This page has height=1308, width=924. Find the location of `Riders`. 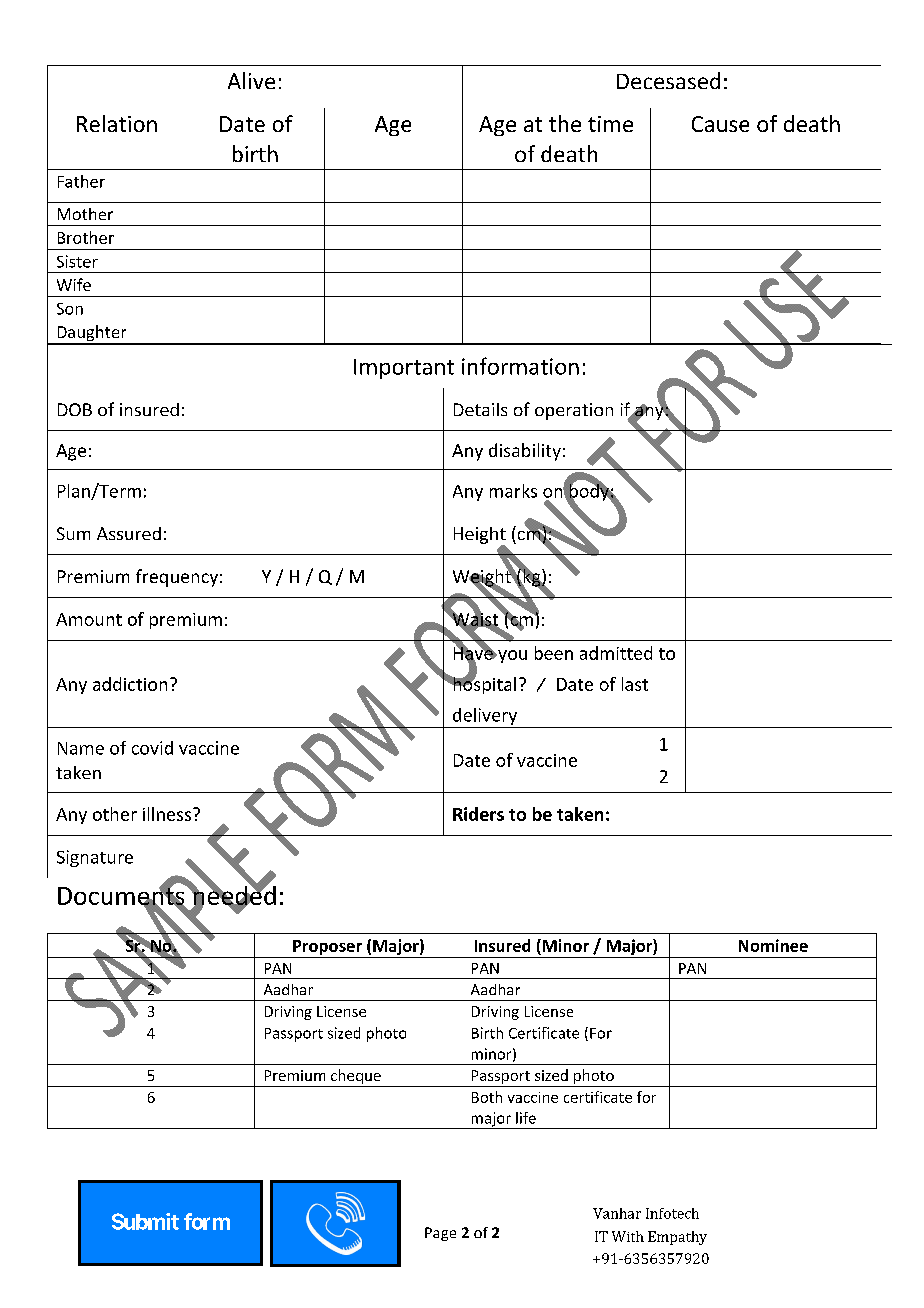

Riders is located at coordinates (478, 814).
